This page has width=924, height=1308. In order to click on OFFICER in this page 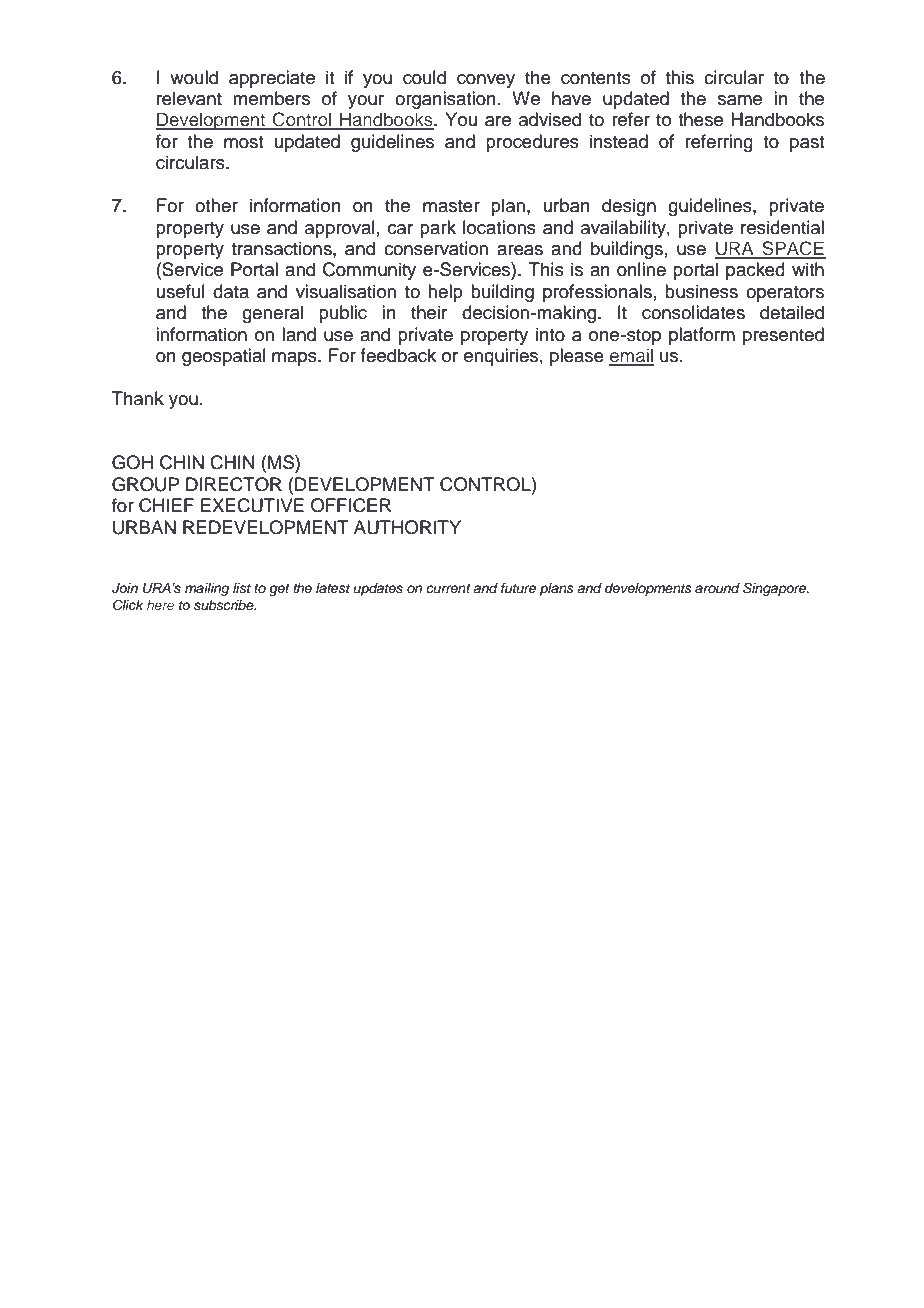, I will do `click(351, 505)`.
